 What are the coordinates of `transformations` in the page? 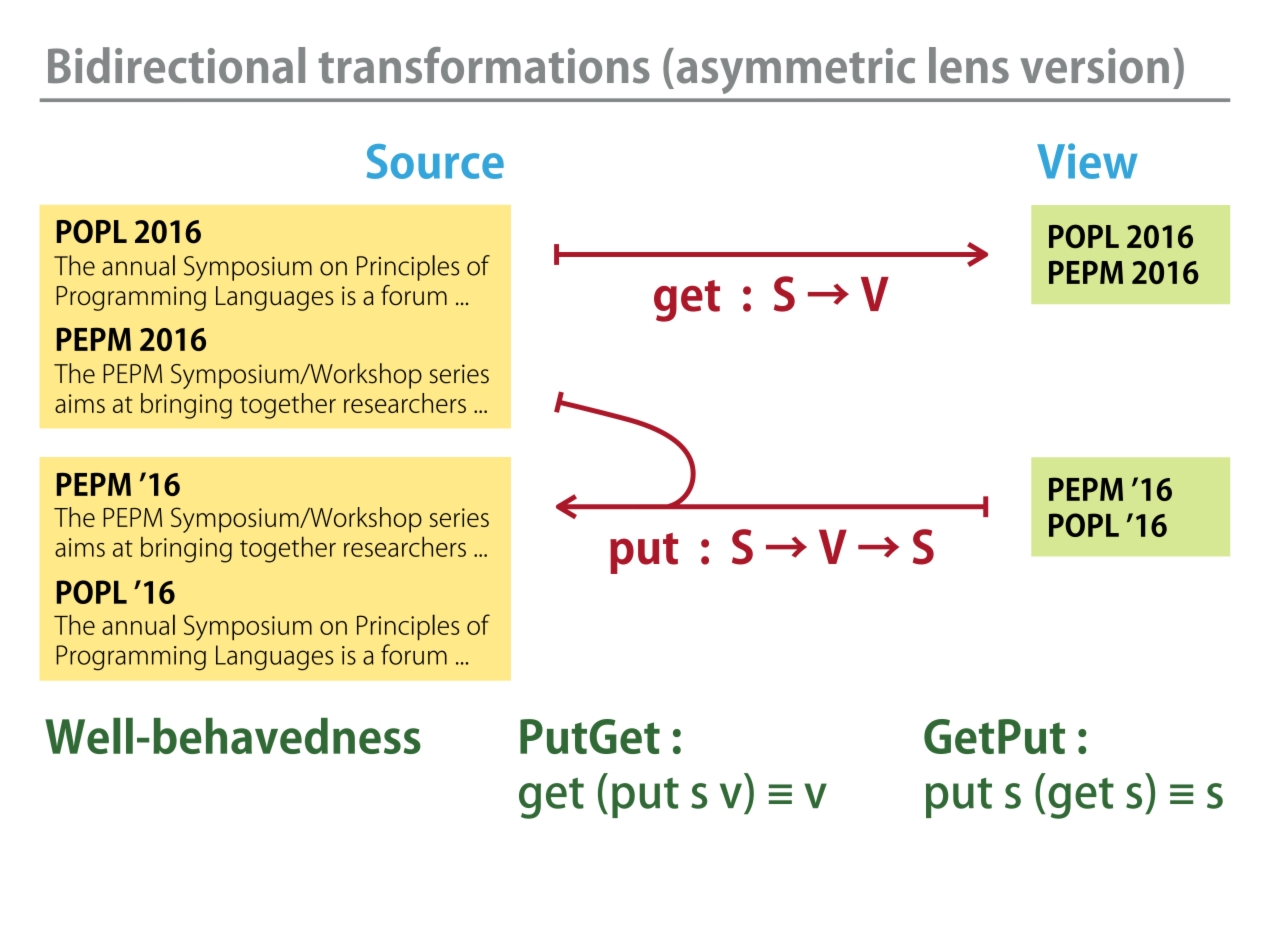 It's located at (484, 65).
